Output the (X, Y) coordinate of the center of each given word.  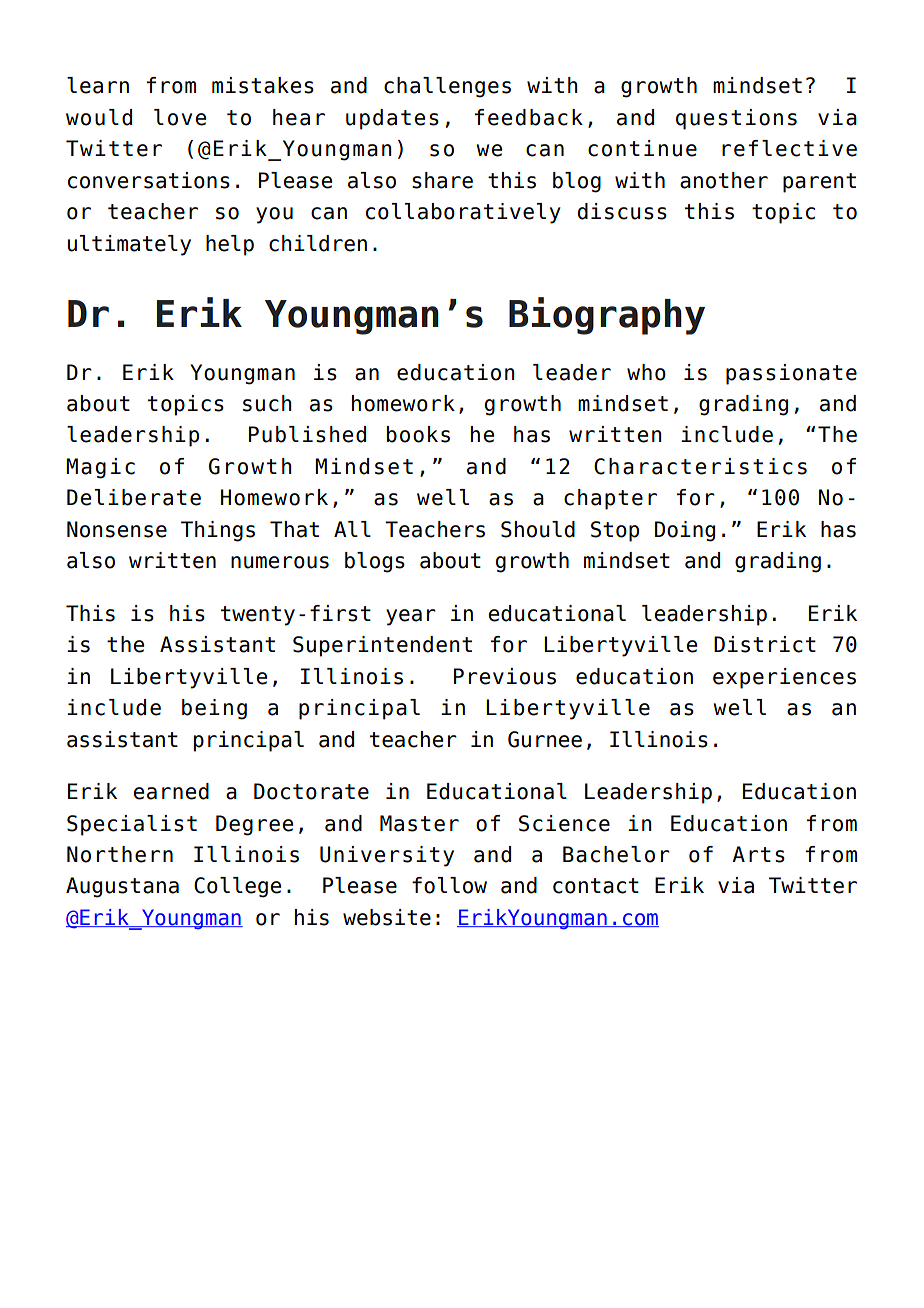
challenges (447, 87)
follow (449, 885)
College (237, 887)
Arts (758, 854)
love (180, 117)
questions (736, 119)
